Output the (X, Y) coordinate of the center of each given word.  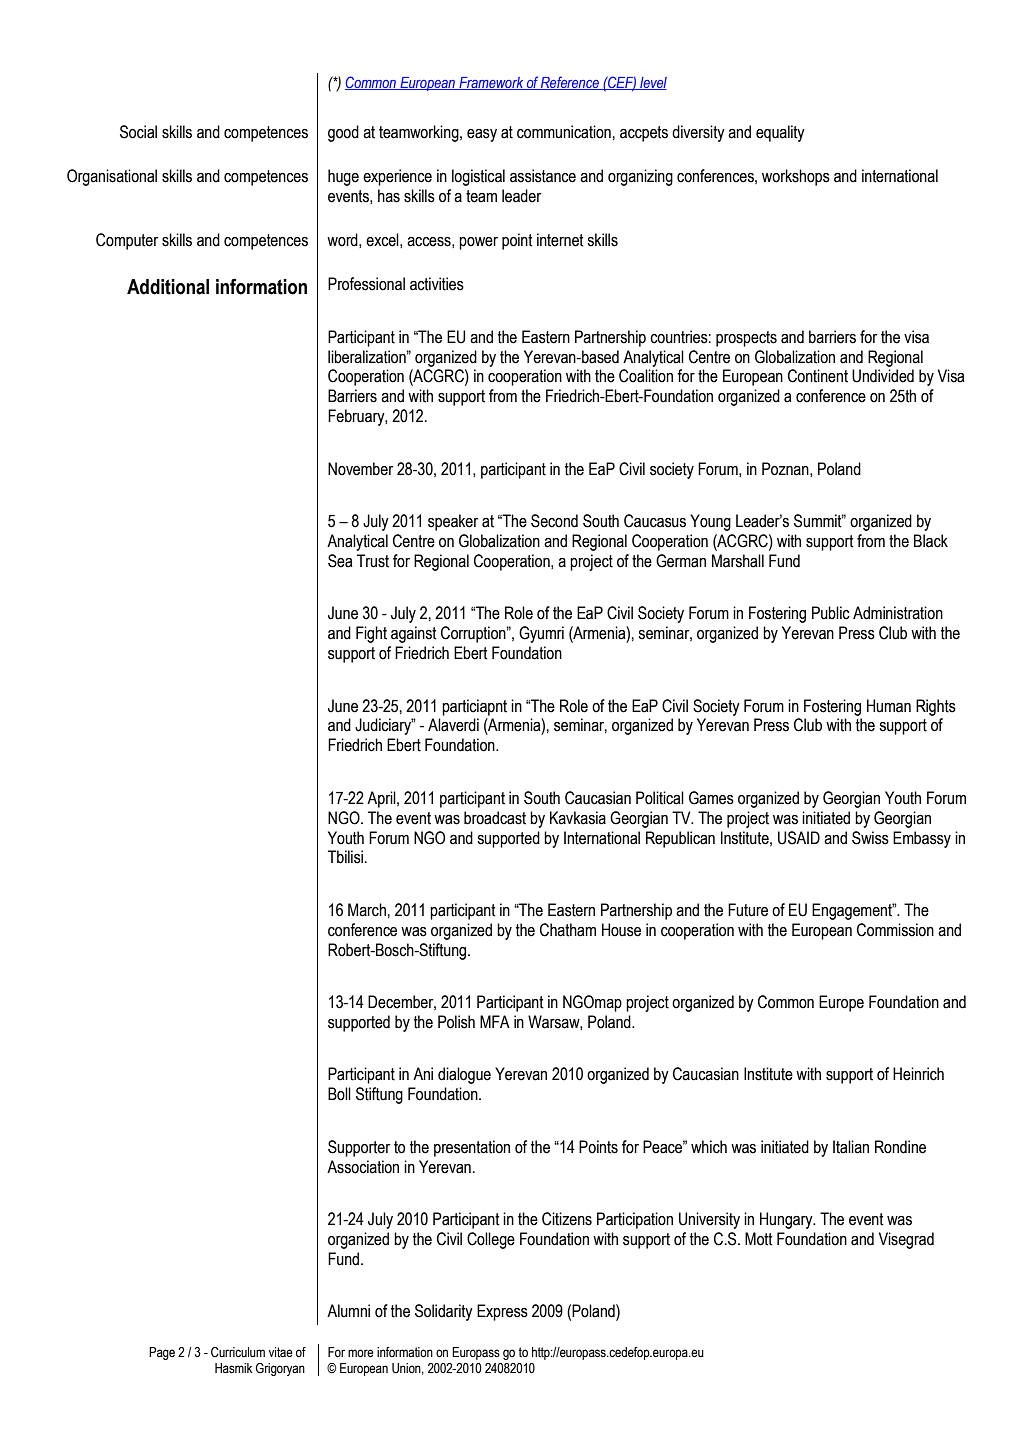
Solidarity (444, 1312)
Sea (340, 561)
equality (780, 133)
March (367, 910)
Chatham (568, 930)
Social (138, 132)
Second (554, 521)
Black (931, 541)
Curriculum (238, 1352)
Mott (759, 1239)
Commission (895, 930)
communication (564, 132)
